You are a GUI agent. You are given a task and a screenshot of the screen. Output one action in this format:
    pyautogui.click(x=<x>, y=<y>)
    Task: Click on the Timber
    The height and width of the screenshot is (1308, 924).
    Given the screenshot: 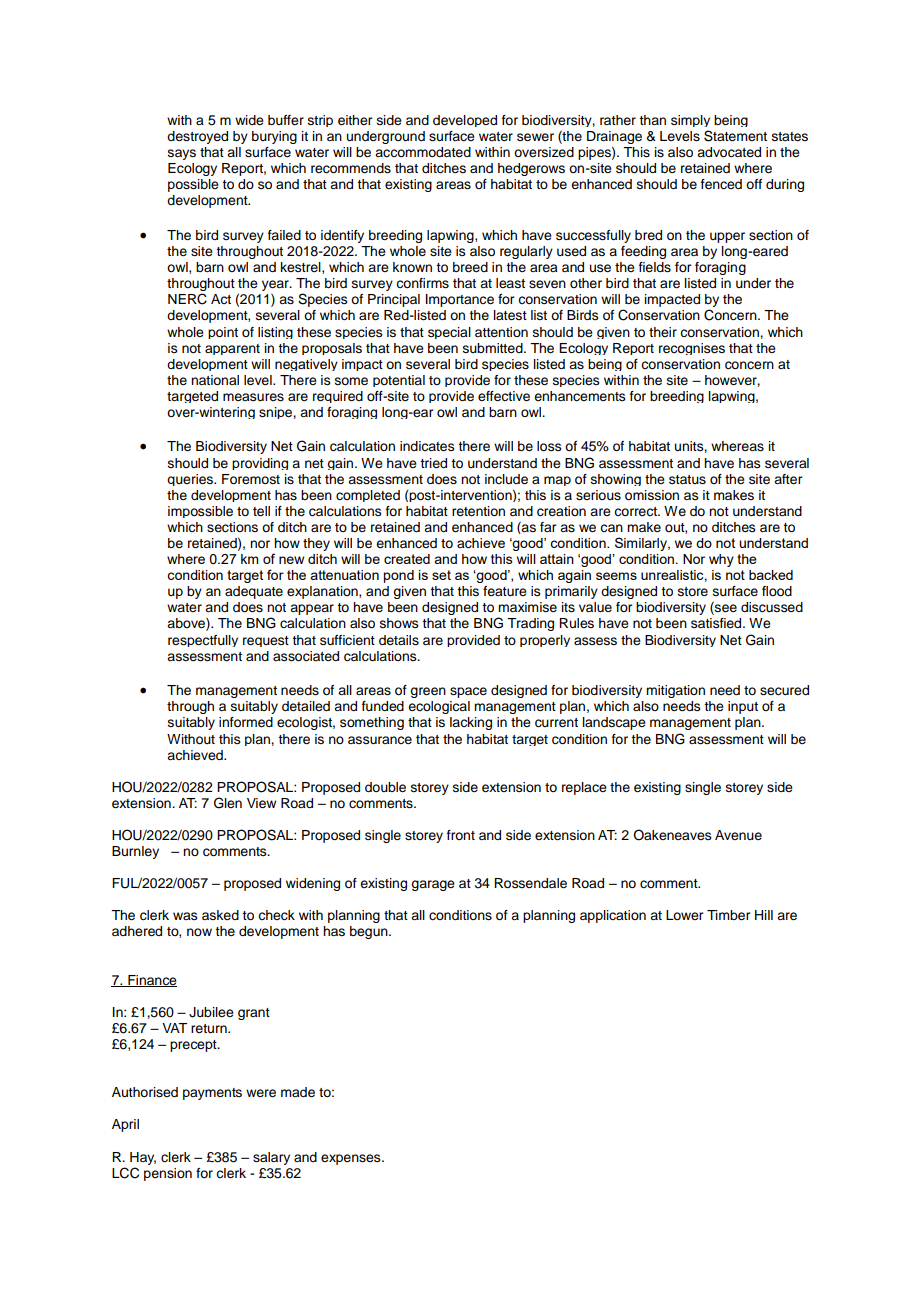 What is the action you would take?
    pyautogui.click(x=728, y=915)
